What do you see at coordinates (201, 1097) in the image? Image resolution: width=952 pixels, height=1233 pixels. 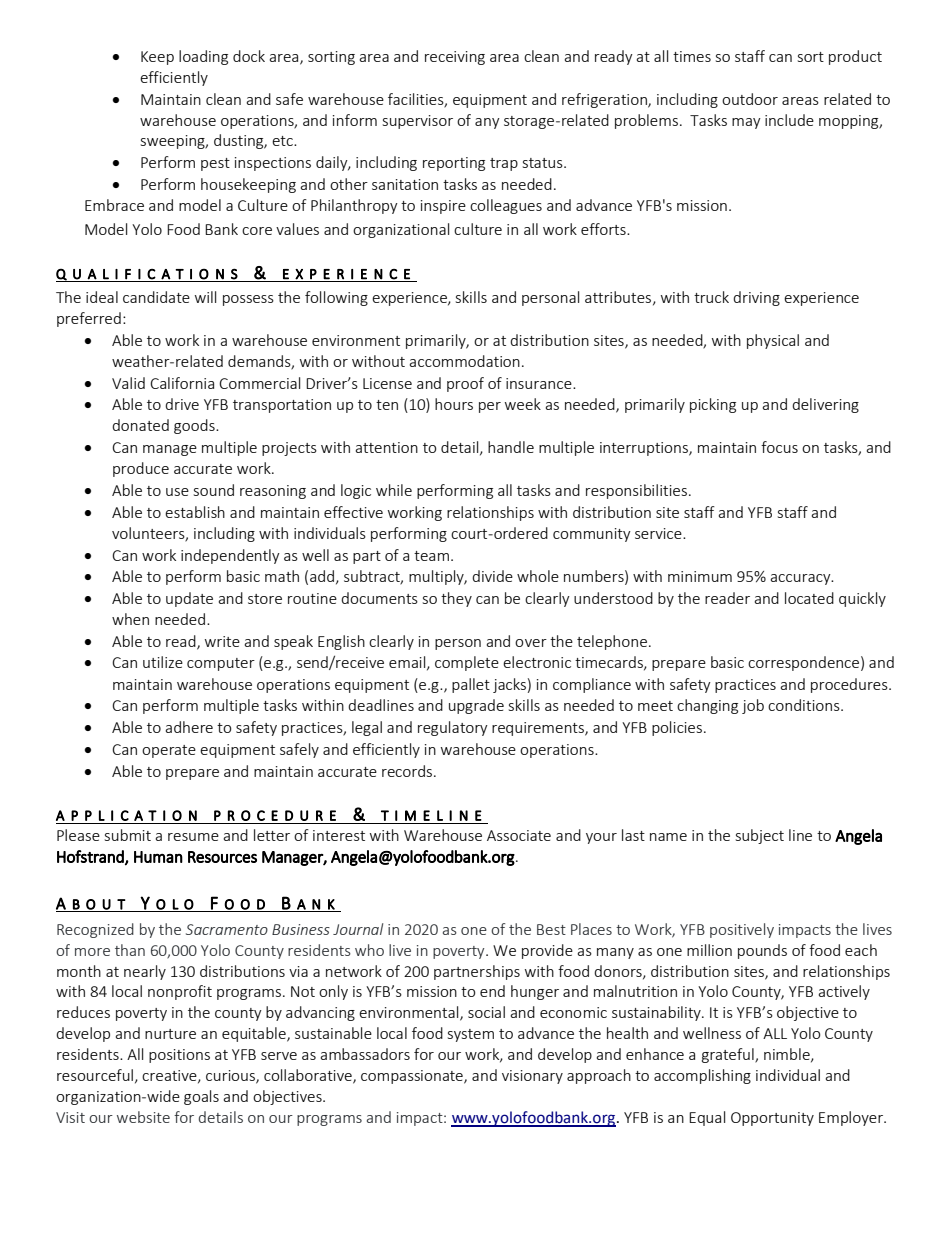 I see `goals` at bounding box center [201, 1097].
